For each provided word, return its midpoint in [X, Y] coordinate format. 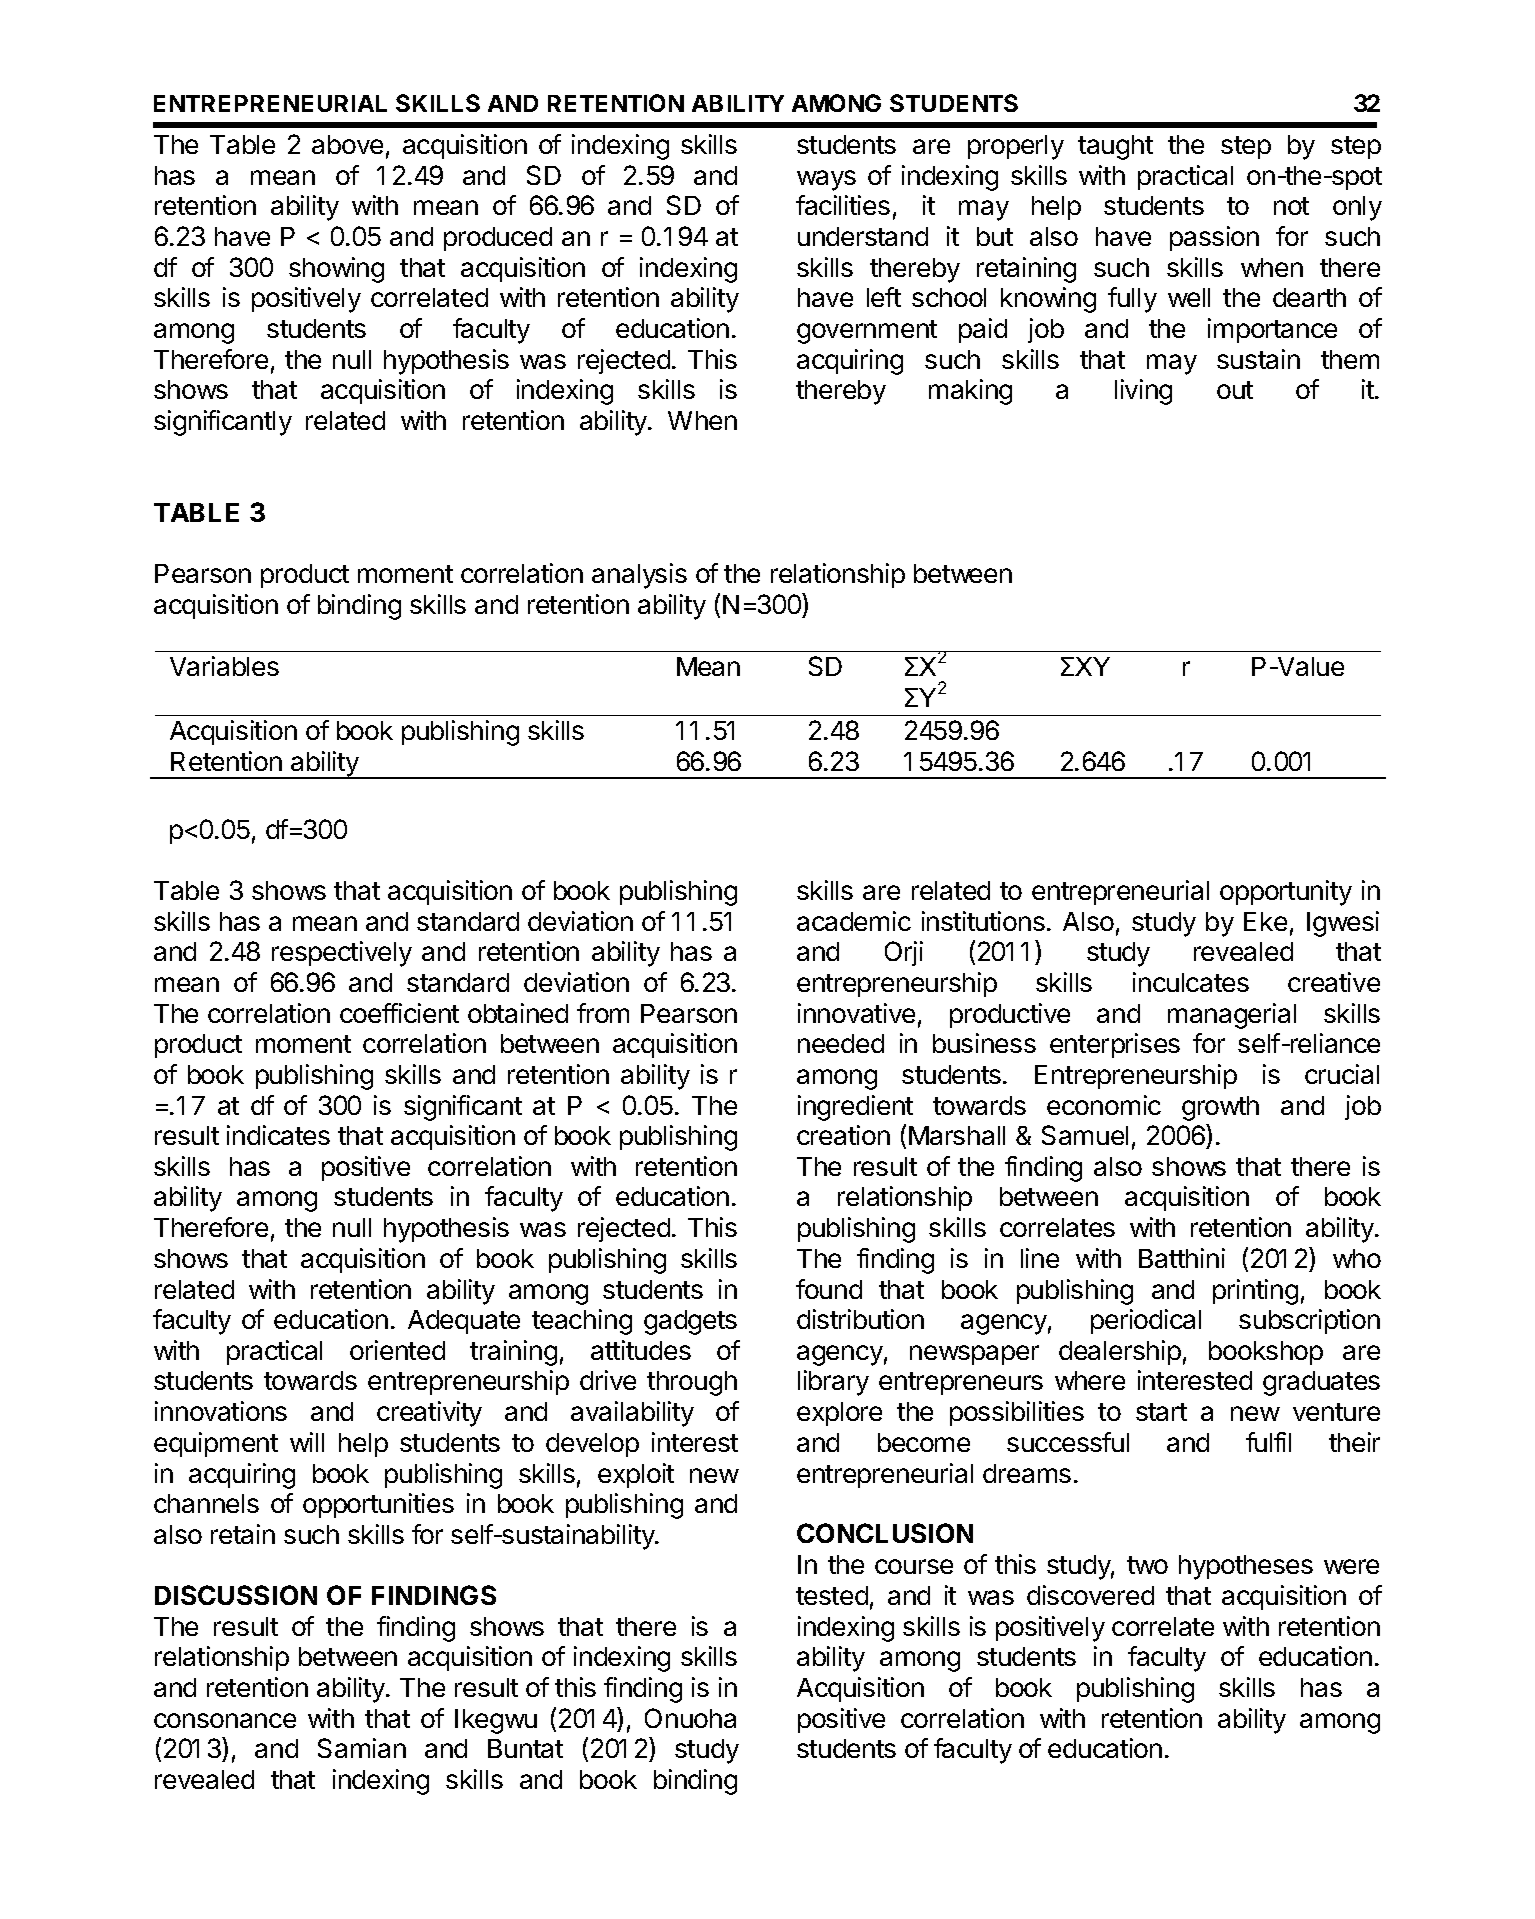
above [347, 144]
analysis [639, 576]
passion [1214, 238]
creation [843, 1135]
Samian [362, 1748]
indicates [278, 1135]
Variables [224, 666]
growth [1220, 1108]
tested [832, 1595]
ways [826, 180]
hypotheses [1246, 1567]
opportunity [1286, 893]
